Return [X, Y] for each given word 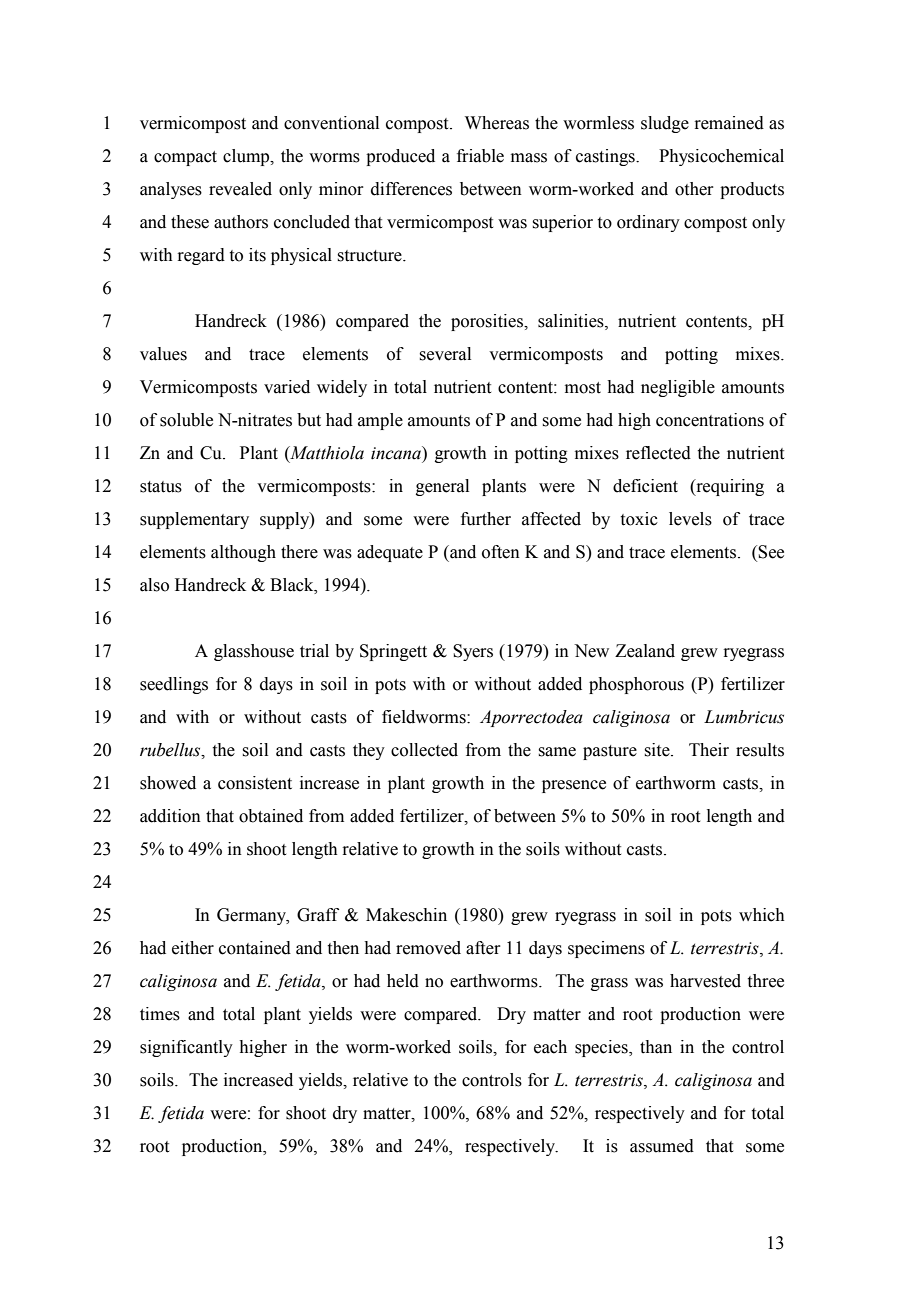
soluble [186, 420]
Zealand [645, 651]
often [501, 552]
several [445, 354]
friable [480, 156]
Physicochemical [721, 157]
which [762, 915]
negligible [678, 388]
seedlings [174, 685]
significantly [186, 1048]
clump [247, 157]
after [483, 948]
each [550, 1047]
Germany [252, 916]
